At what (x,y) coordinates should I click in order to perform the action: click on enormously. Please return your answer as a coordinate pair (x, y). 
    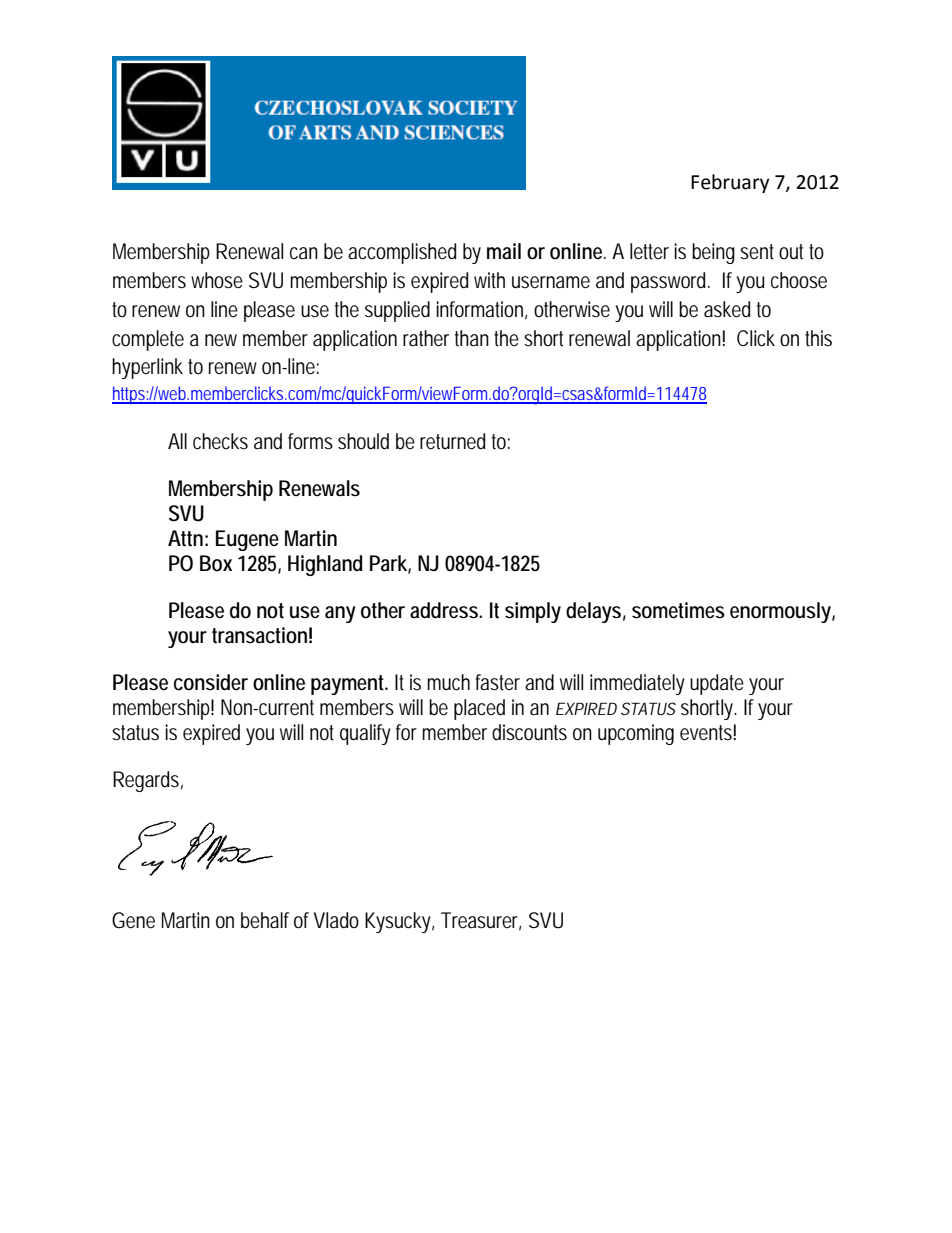
    Looking at the image, I should click on (780, 612).
